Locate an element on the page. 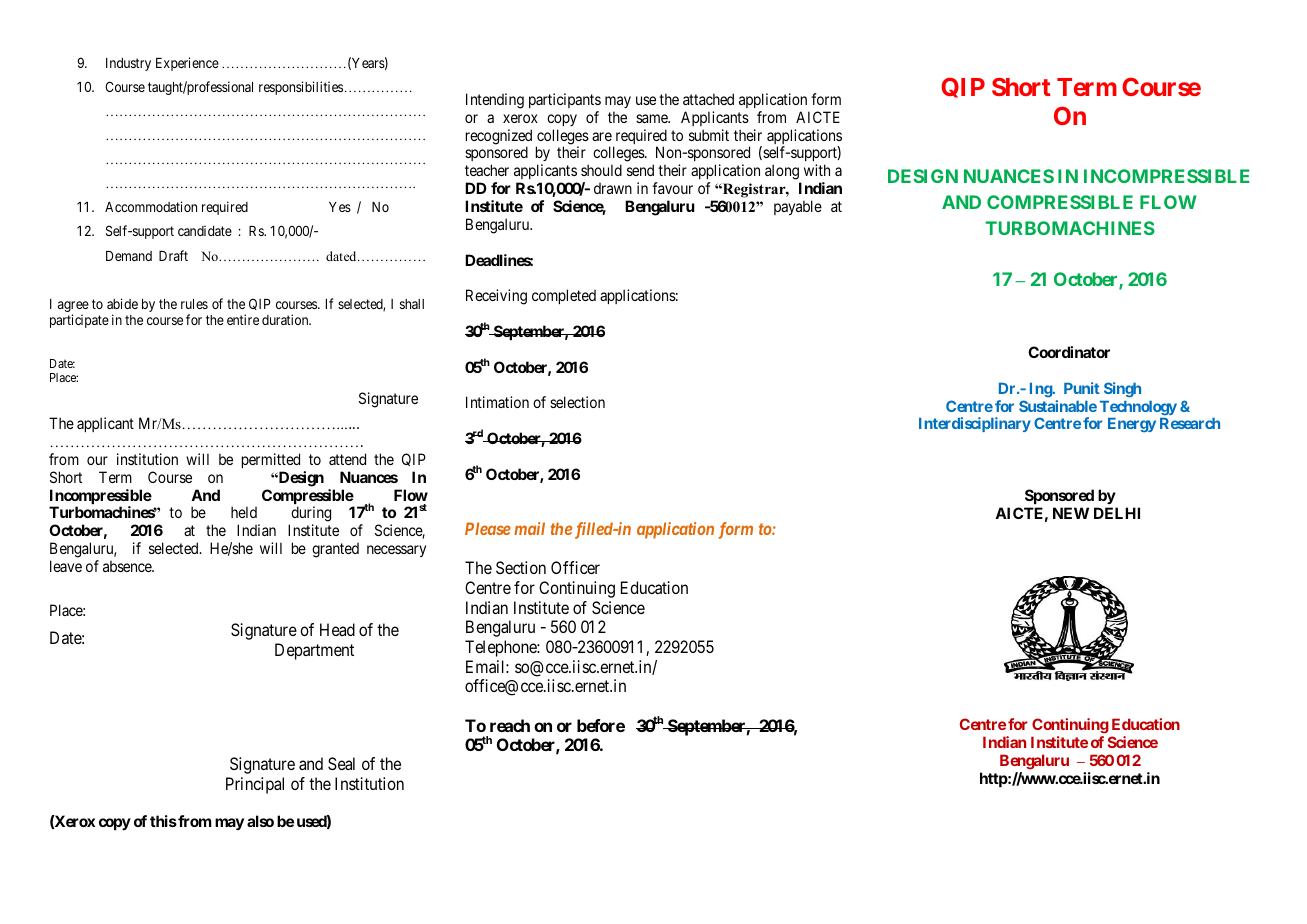  Energy is located at coordinates (1132, 425).
